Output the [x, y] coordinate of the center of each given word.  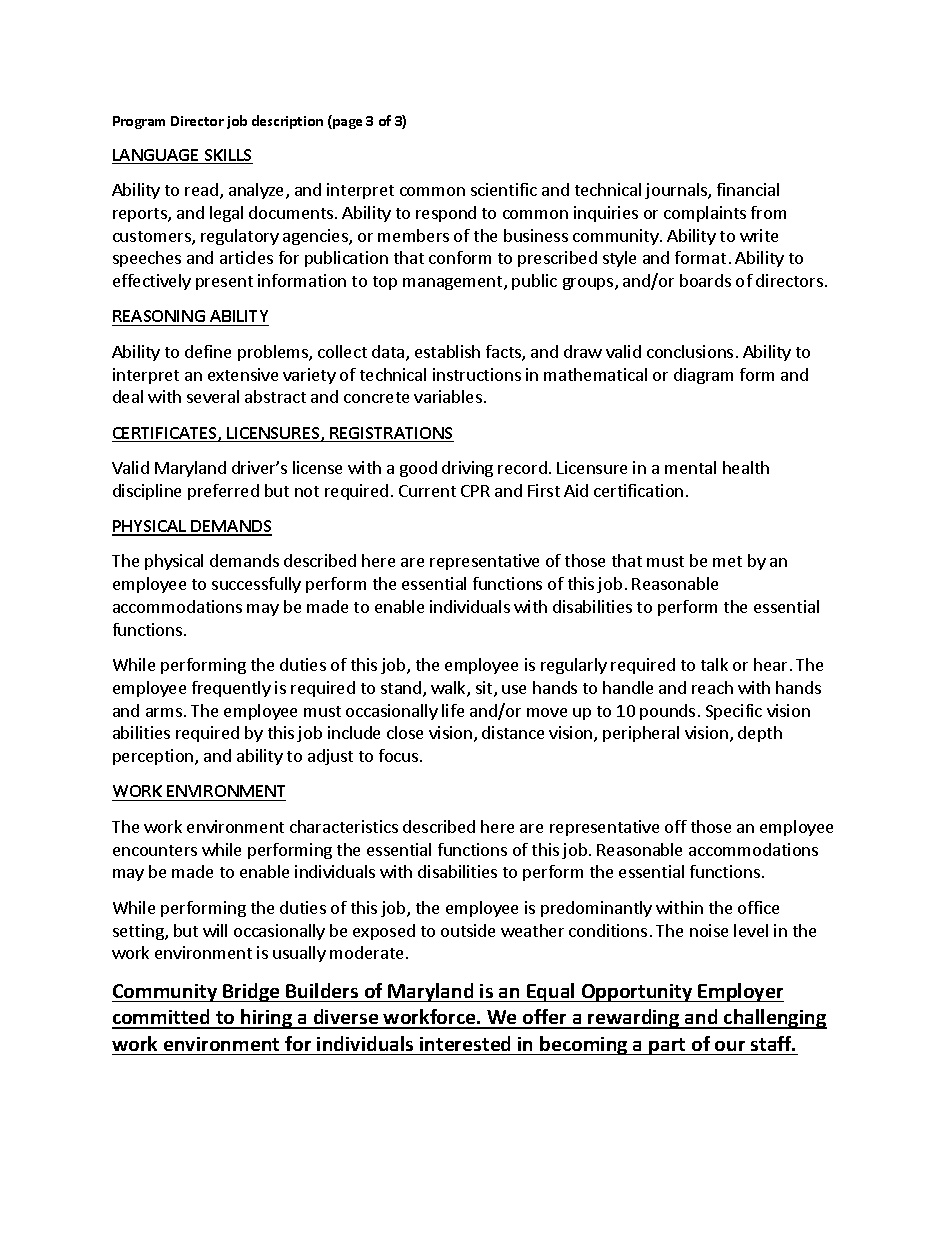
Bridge [251, 992]
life [453, 710]
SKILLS [227, 156]
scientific [504, 189]
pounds [667, 712]
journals [677, 191]
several [213, 396]
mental [690, 467]
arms [164, 712]
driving [467, 469]
